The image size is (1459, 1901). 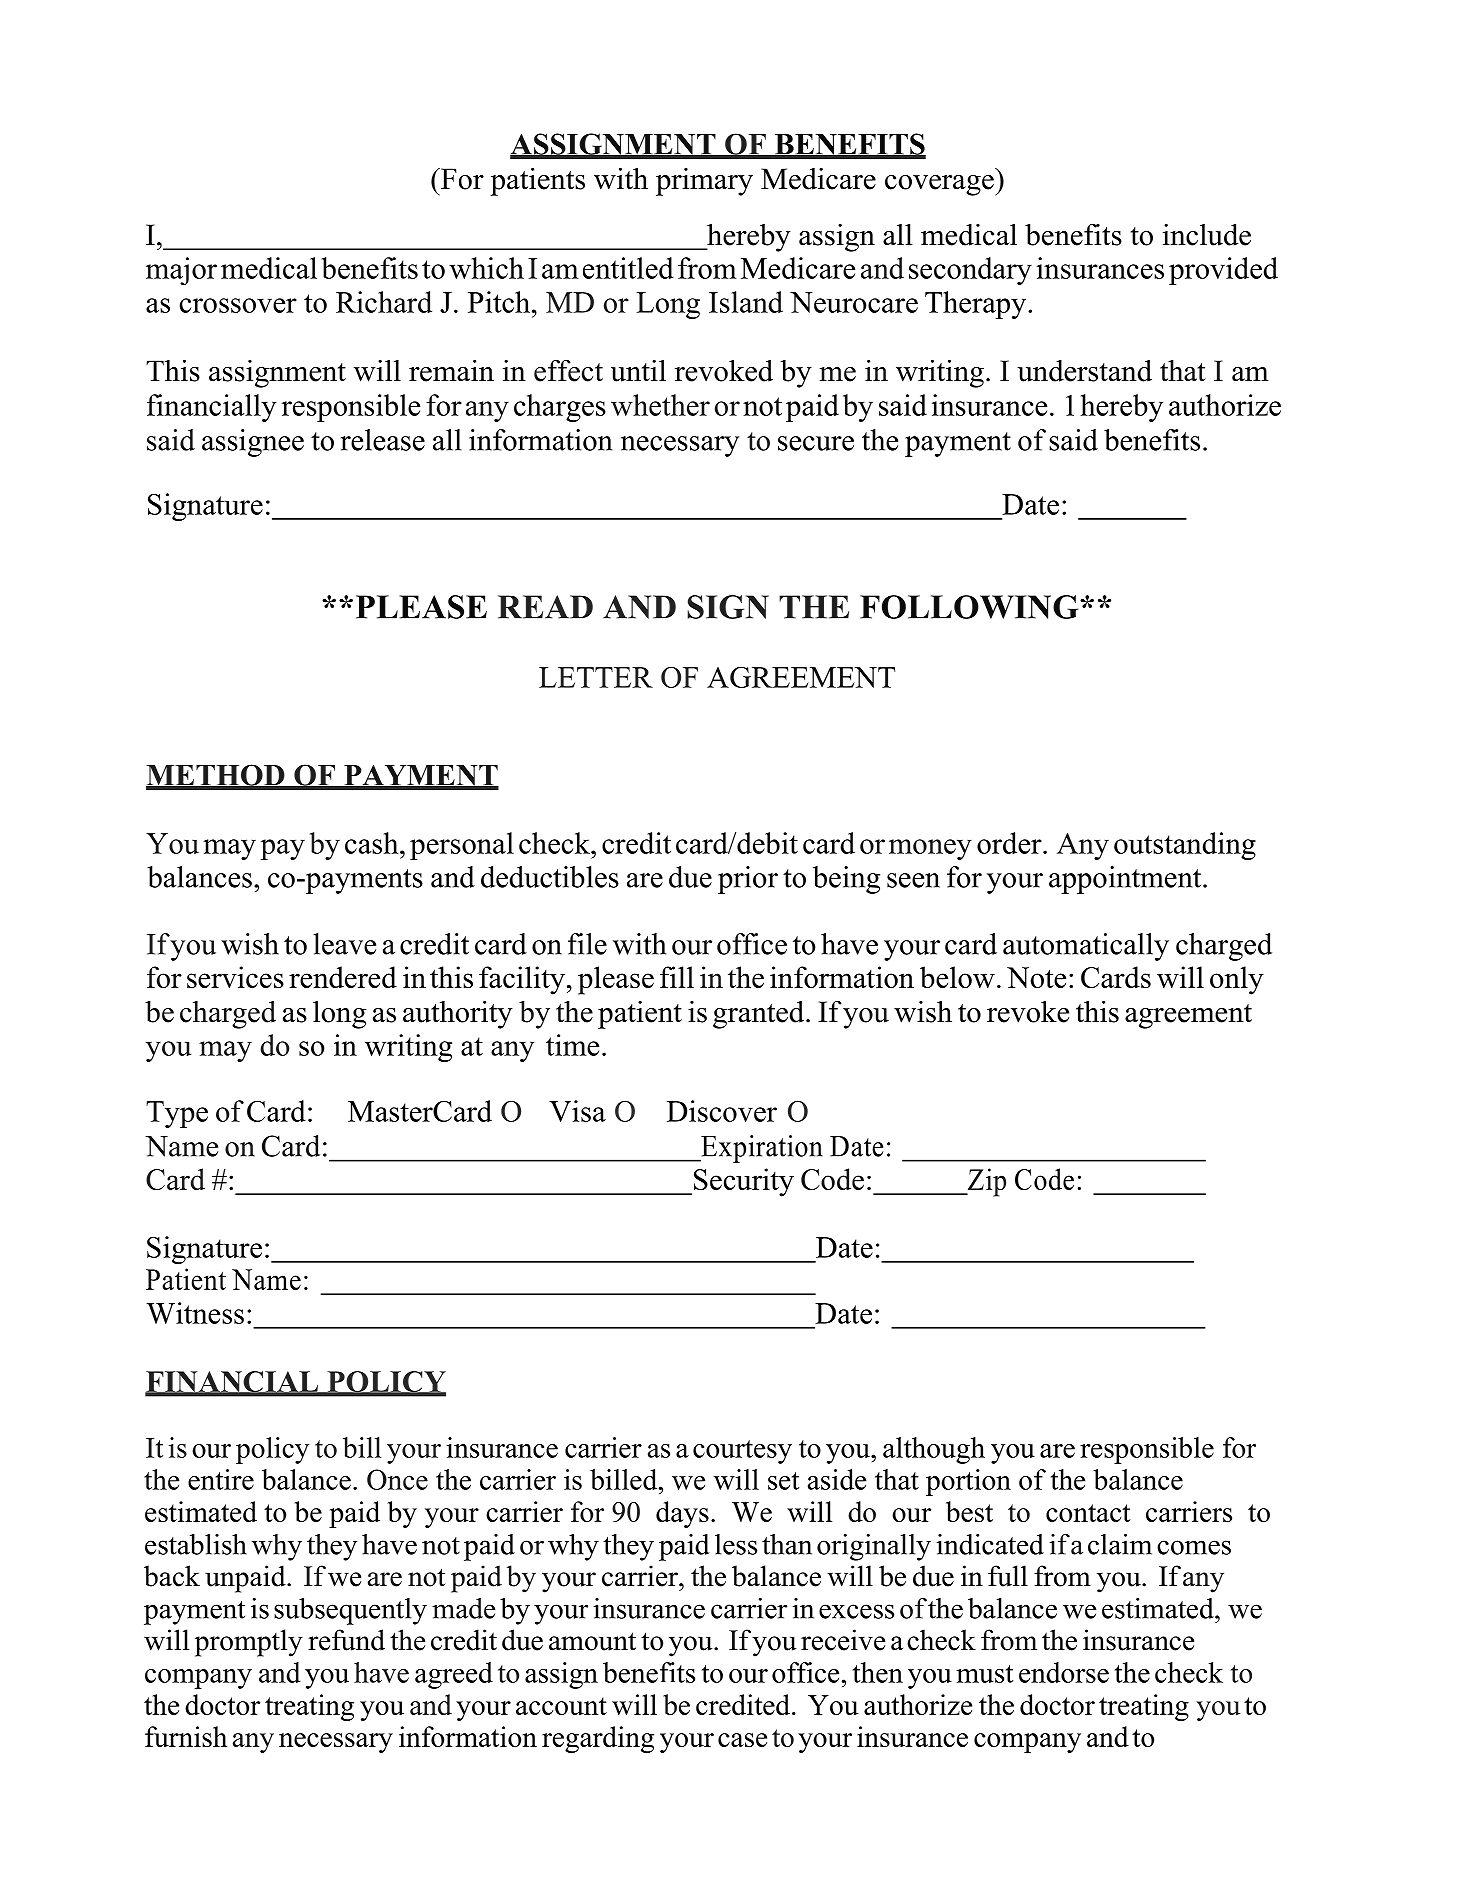 What do you see at coordinates (195, 1313) in the page?
I see `Witness` at bounding box center [195, 1313].
